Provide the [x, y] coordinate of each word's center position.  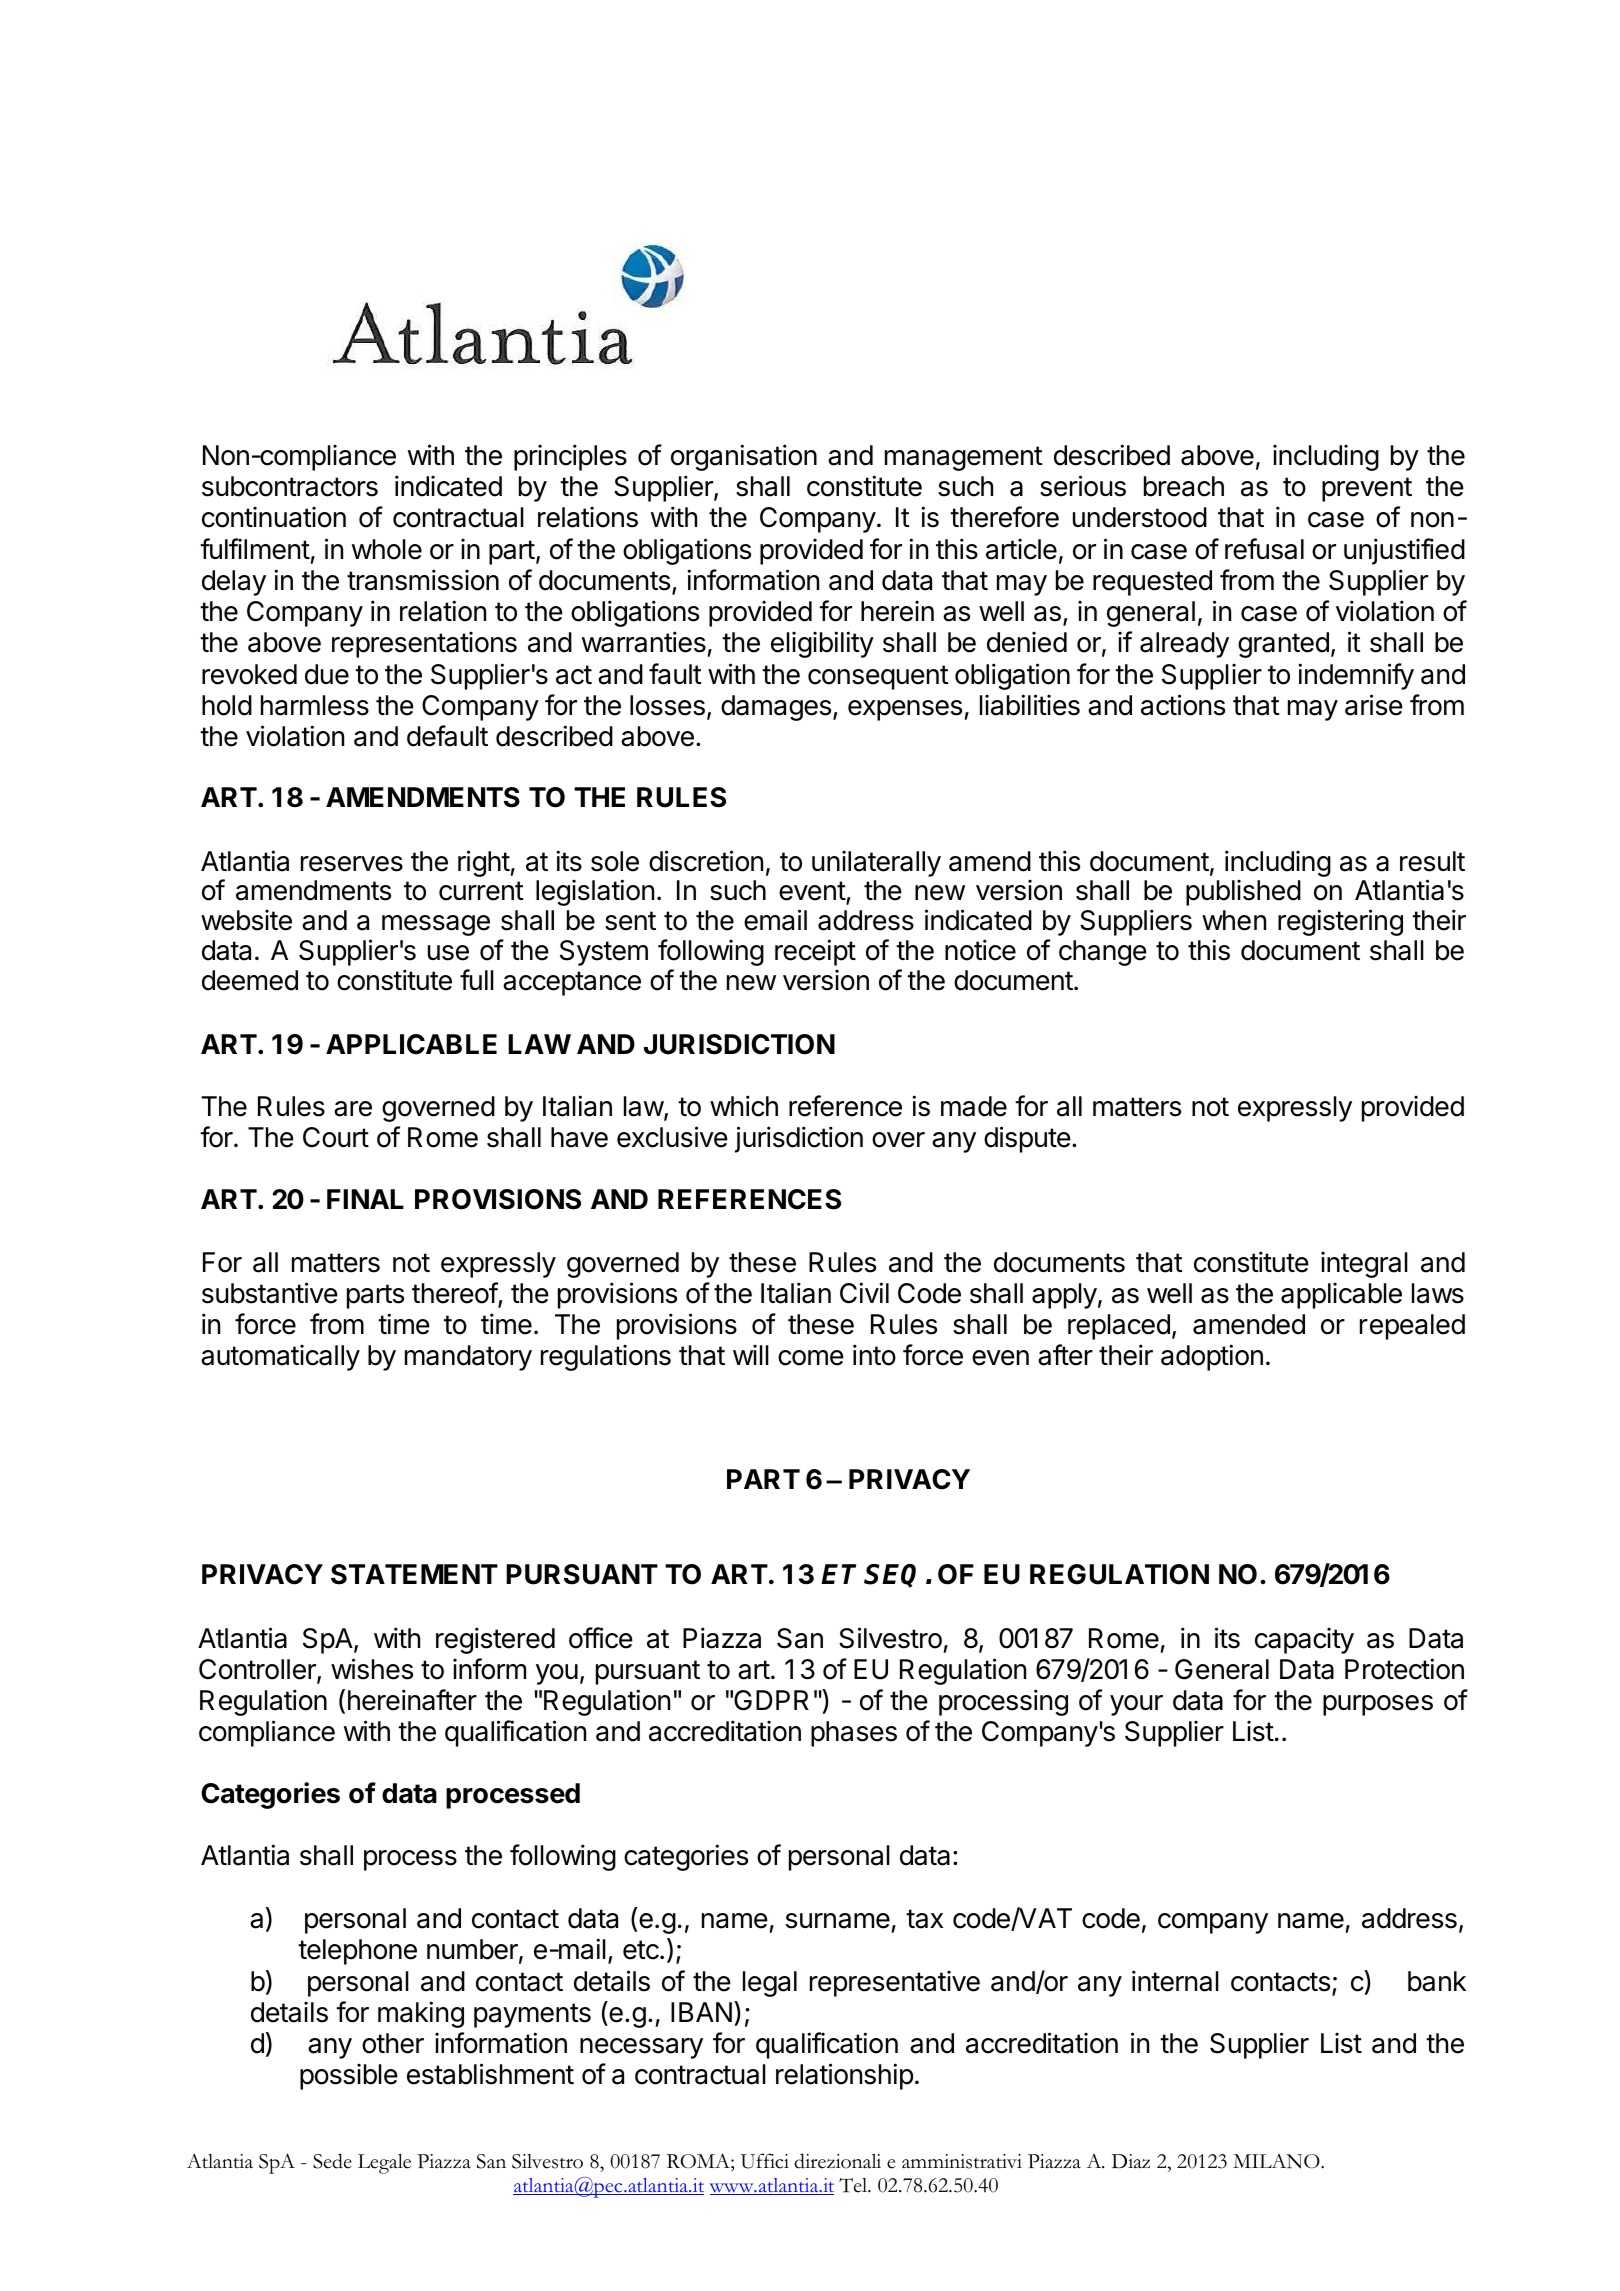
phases [854, 1734]
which [744, 1106]
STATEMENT [414, 1574]
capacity [1304, 1640]
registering [1340, 922]
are [353, 1109]
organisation [744, 457]
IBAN [701, 2012]
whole [387, 549]
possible [349, 2076]
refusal [1264, 549]
